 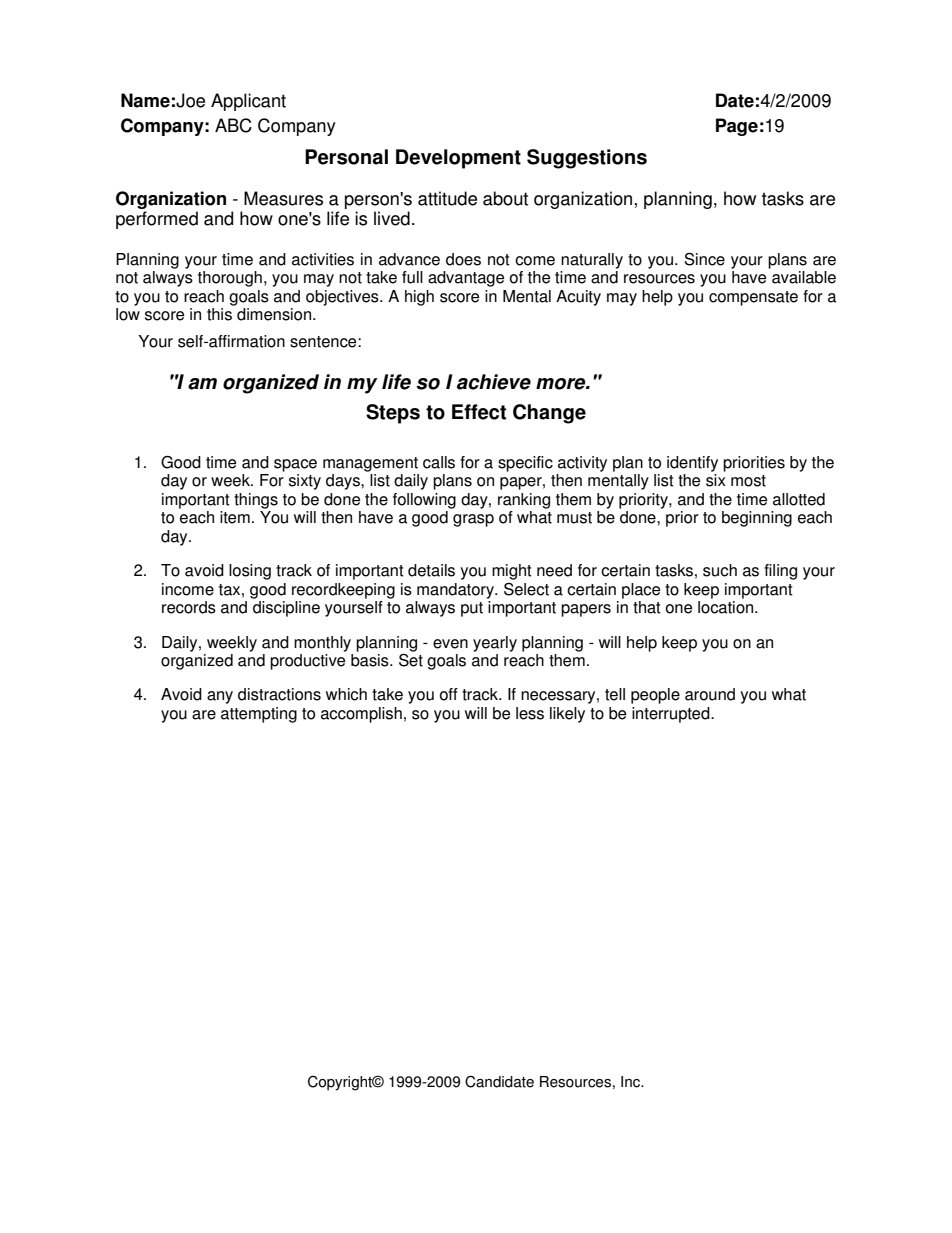 I want to click on grasp, so click(x=473, y=520).
